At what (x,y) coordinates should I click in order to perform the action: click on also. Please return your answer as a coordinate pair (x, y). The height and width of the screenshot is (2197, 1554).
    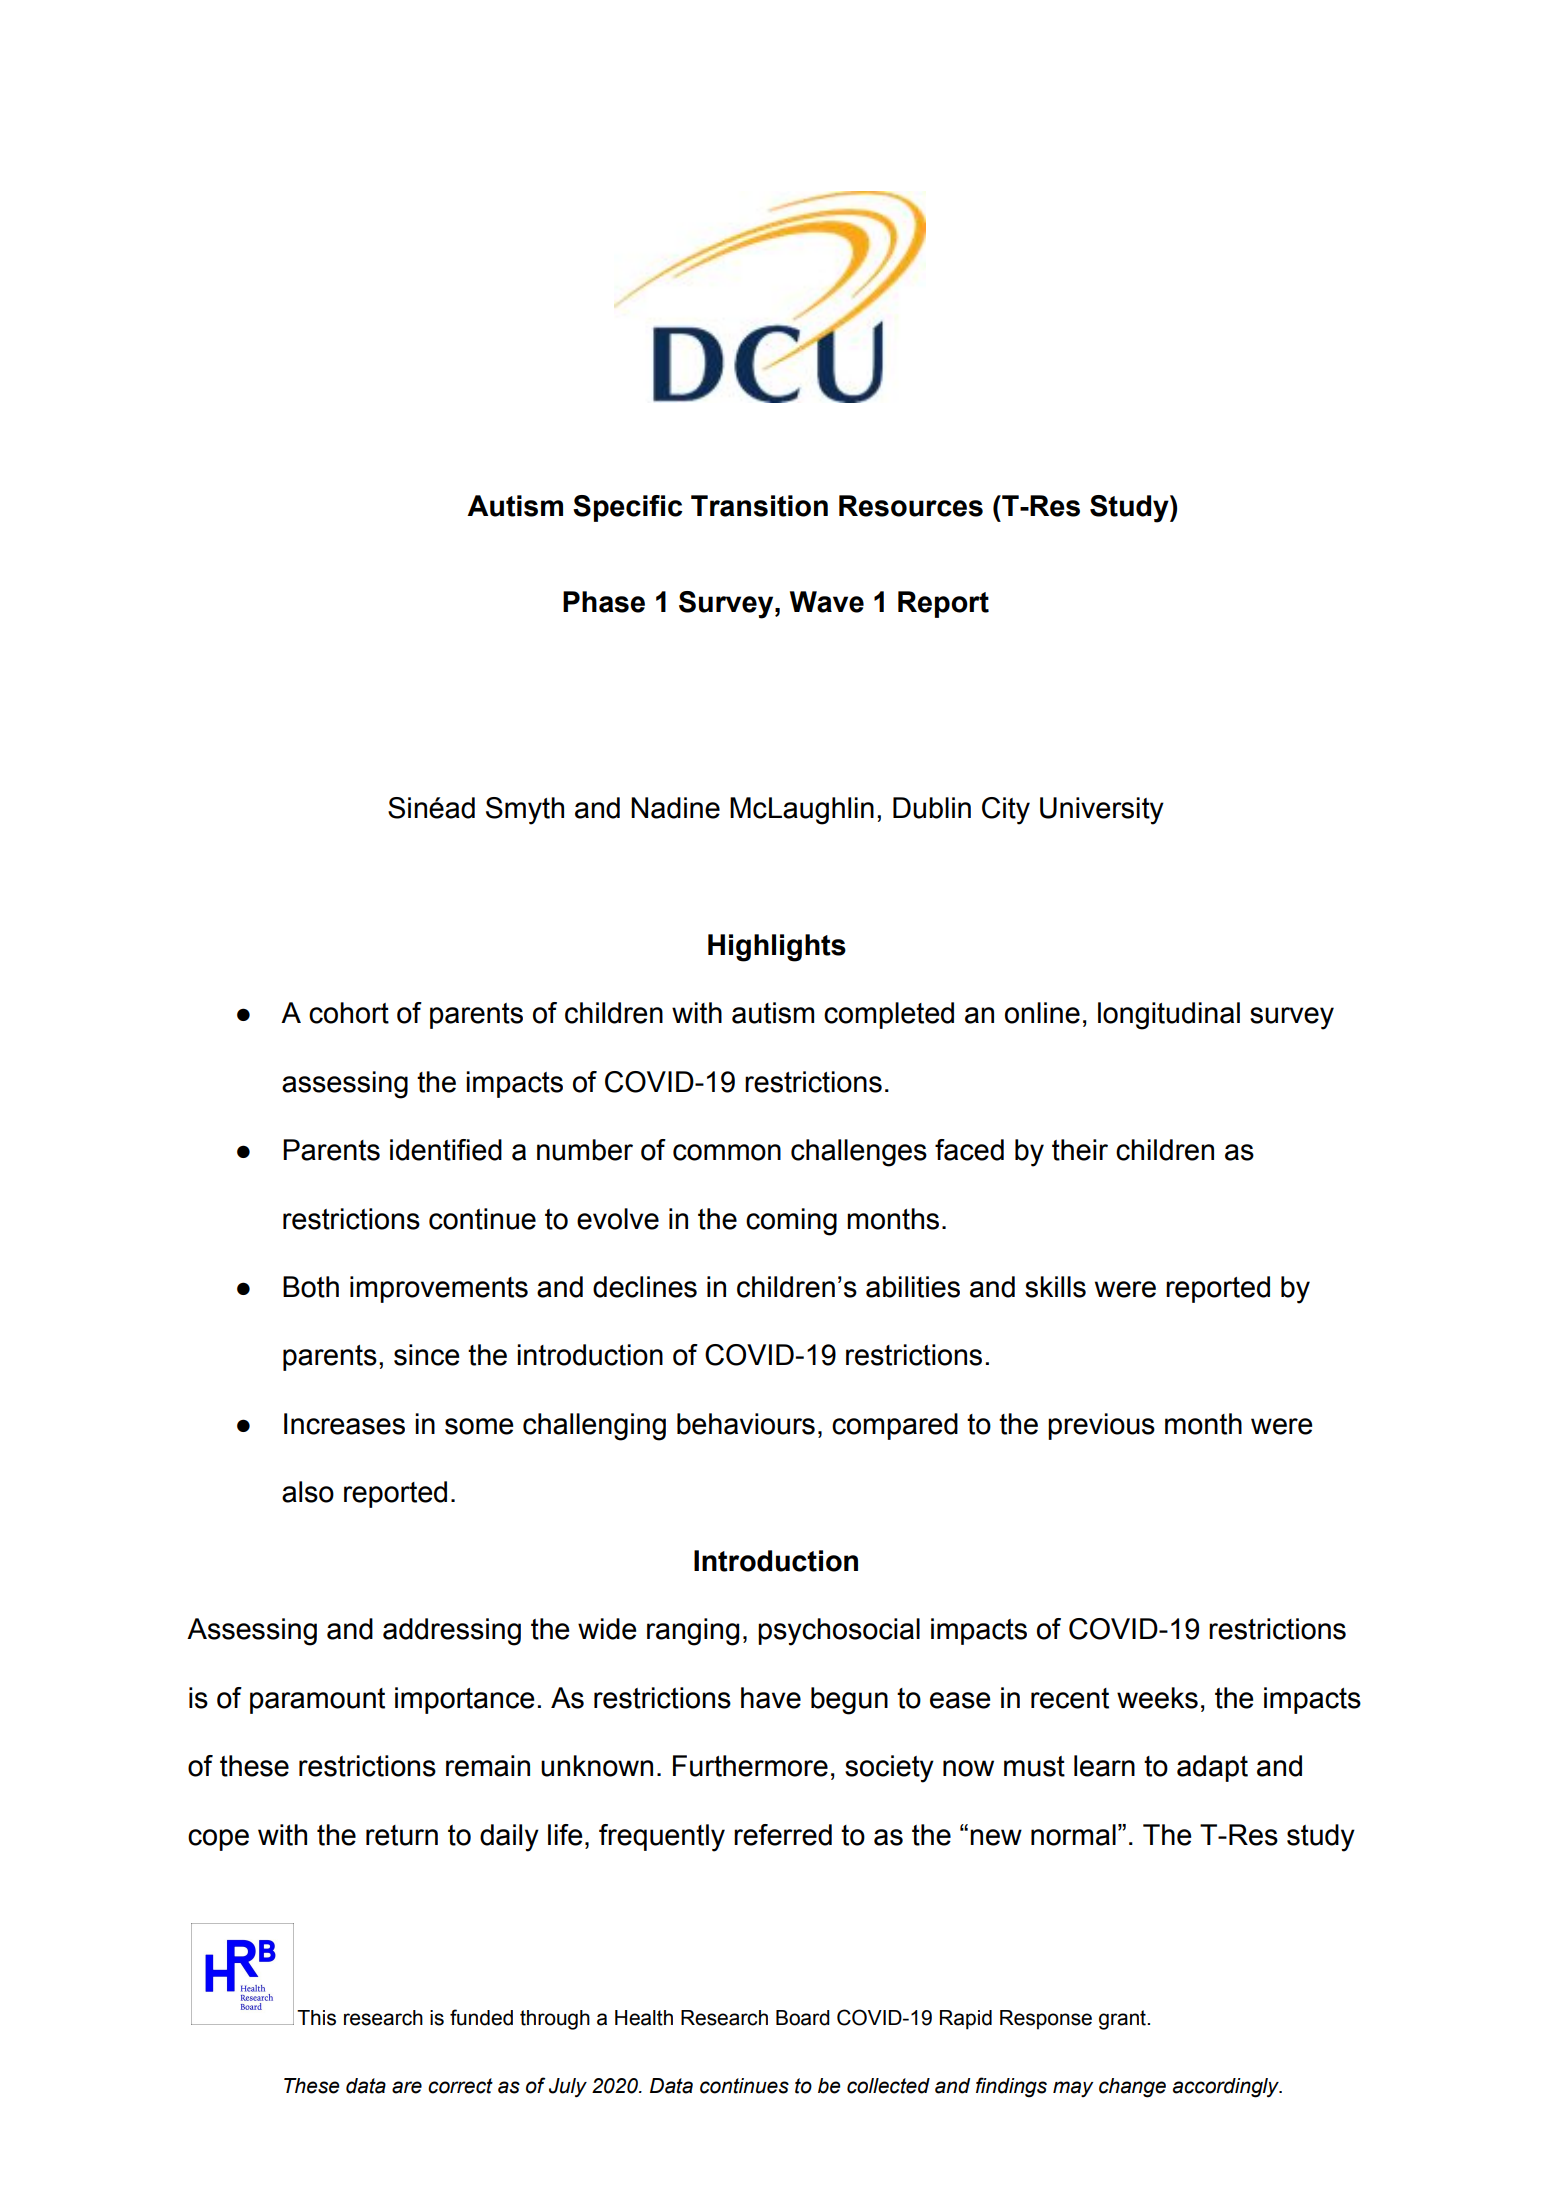
    Looking at the image, I should click on (308, 1492).
